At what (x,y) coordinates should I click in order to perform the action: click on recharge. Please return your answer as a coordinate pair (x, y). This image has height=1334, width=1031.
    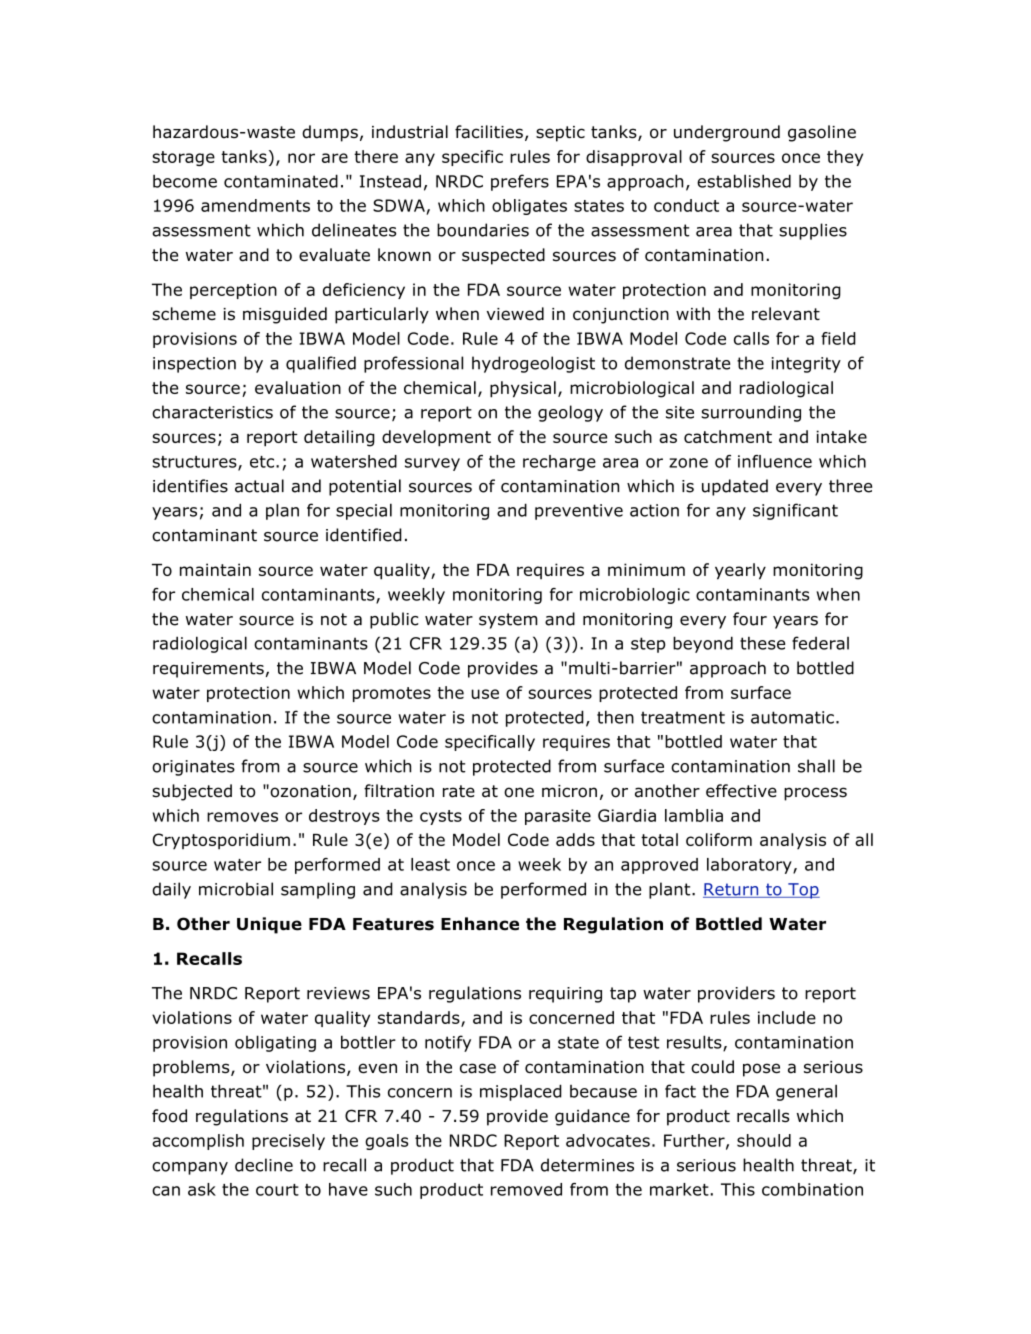
    Looking at the image, I should click on (559, 463).
